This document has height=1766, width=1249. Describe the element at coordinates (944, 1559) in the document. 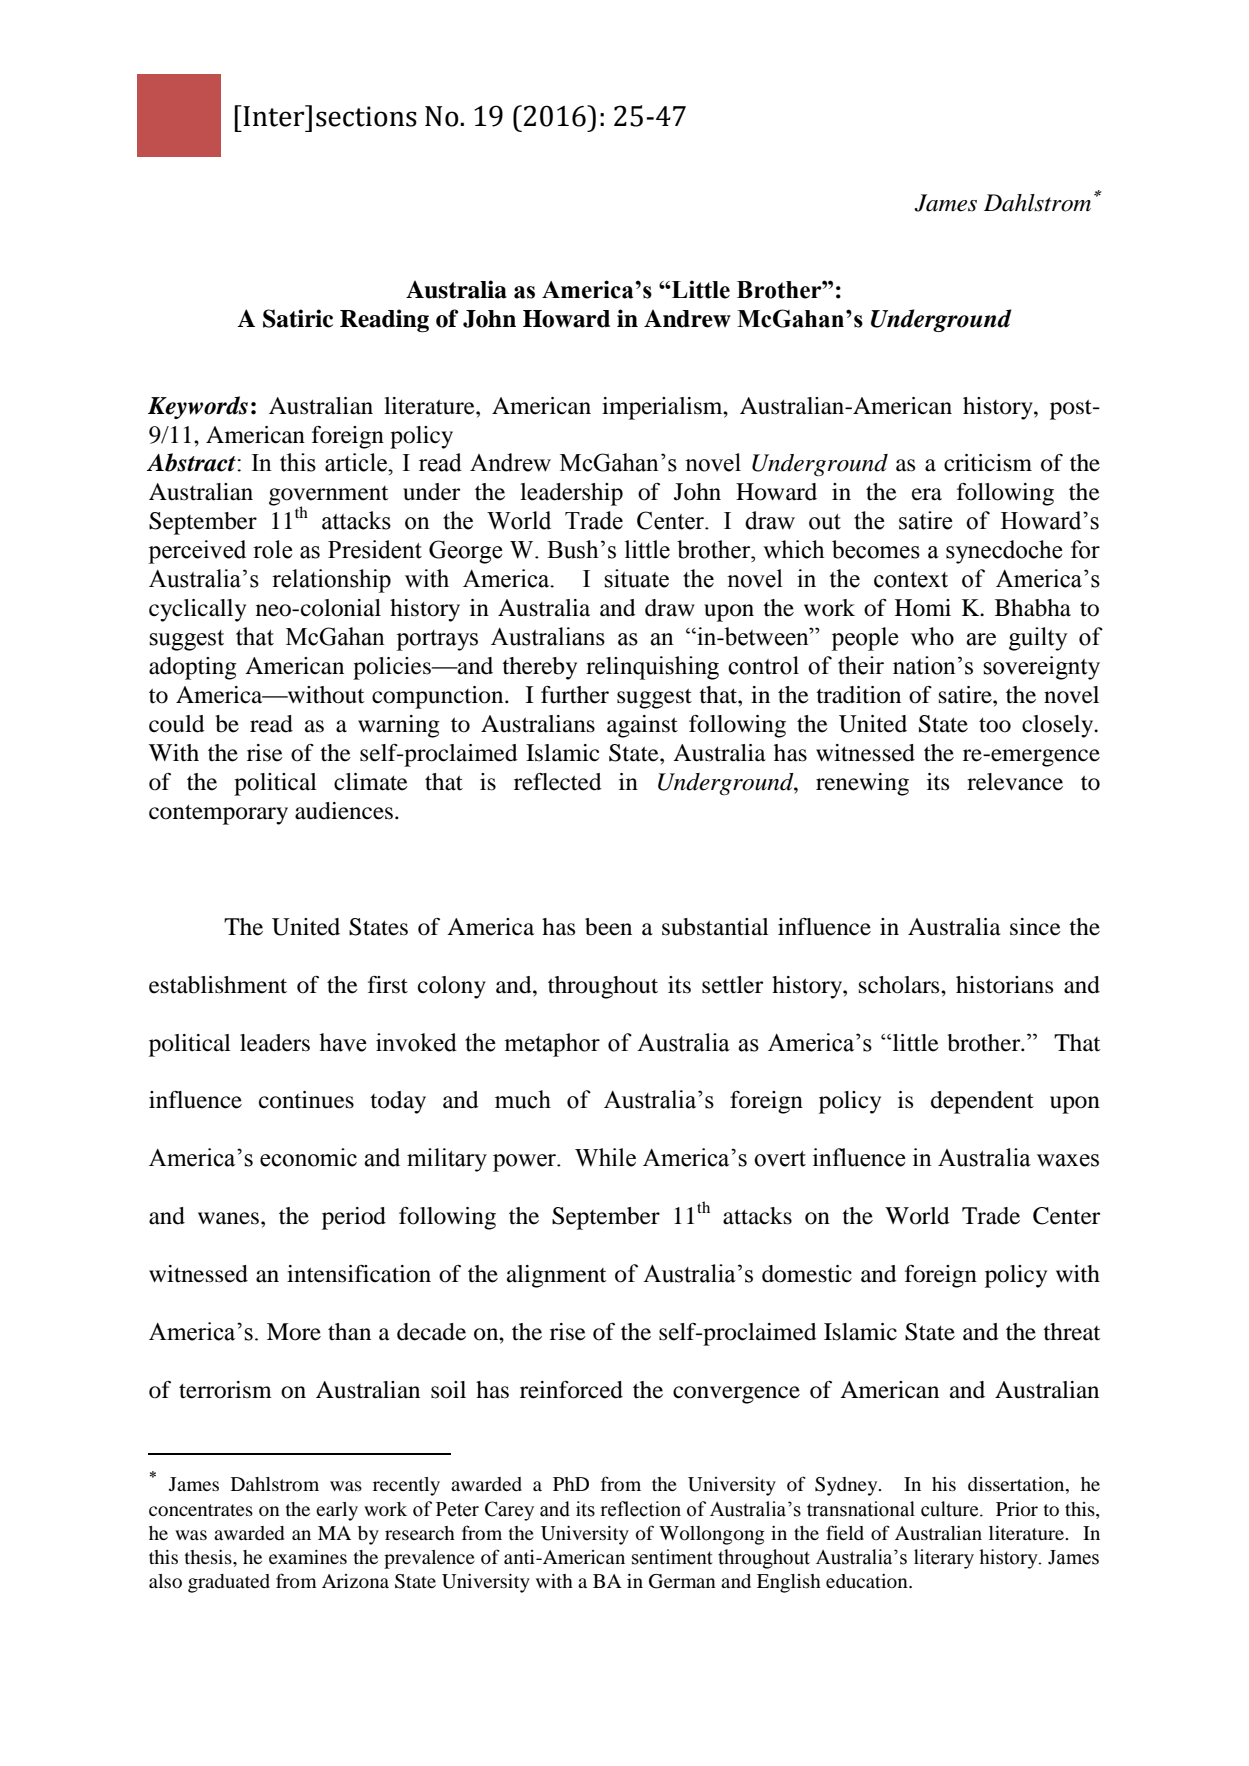

I see `literary` at that location.
